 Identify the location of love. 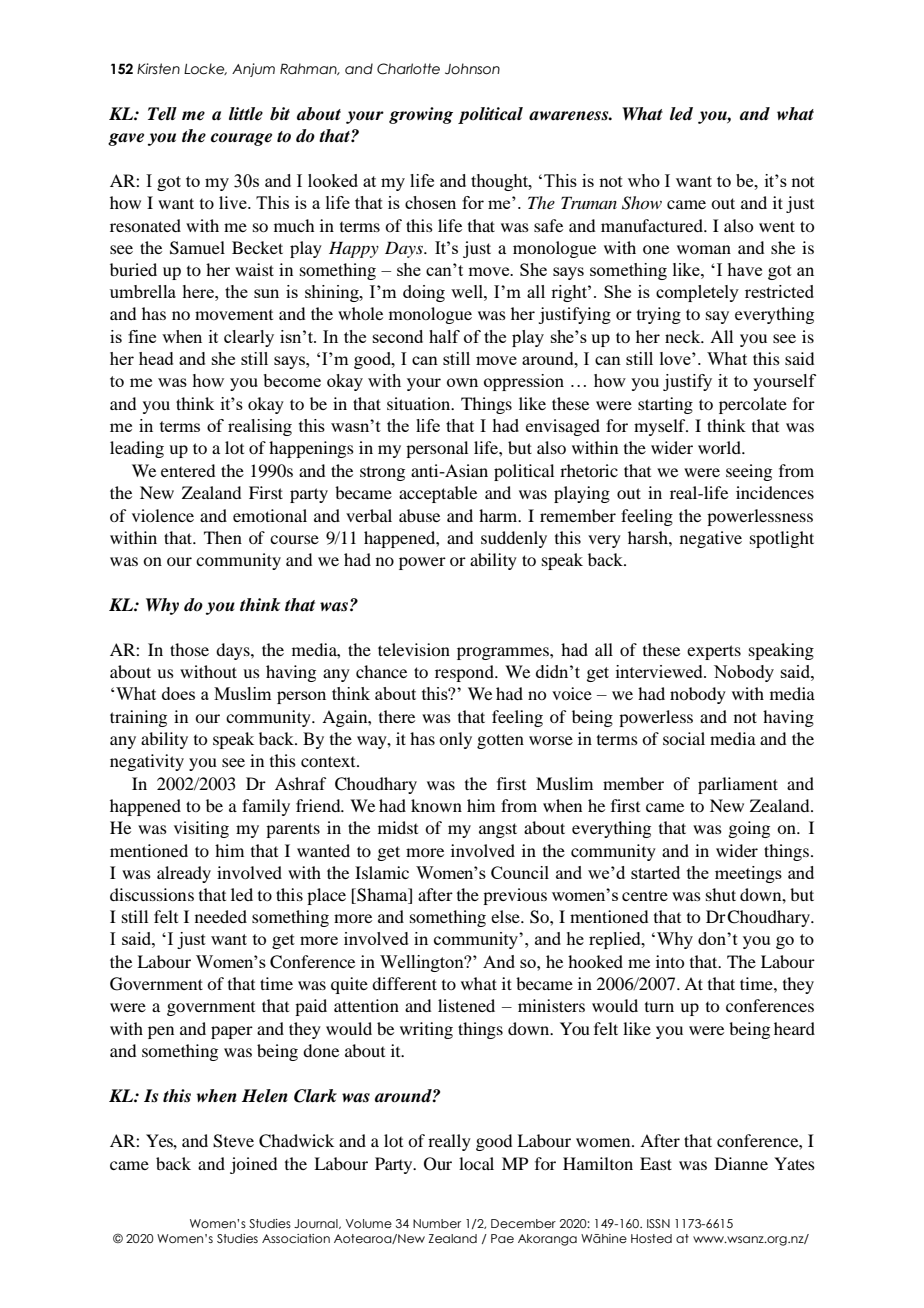
(676, 358).
